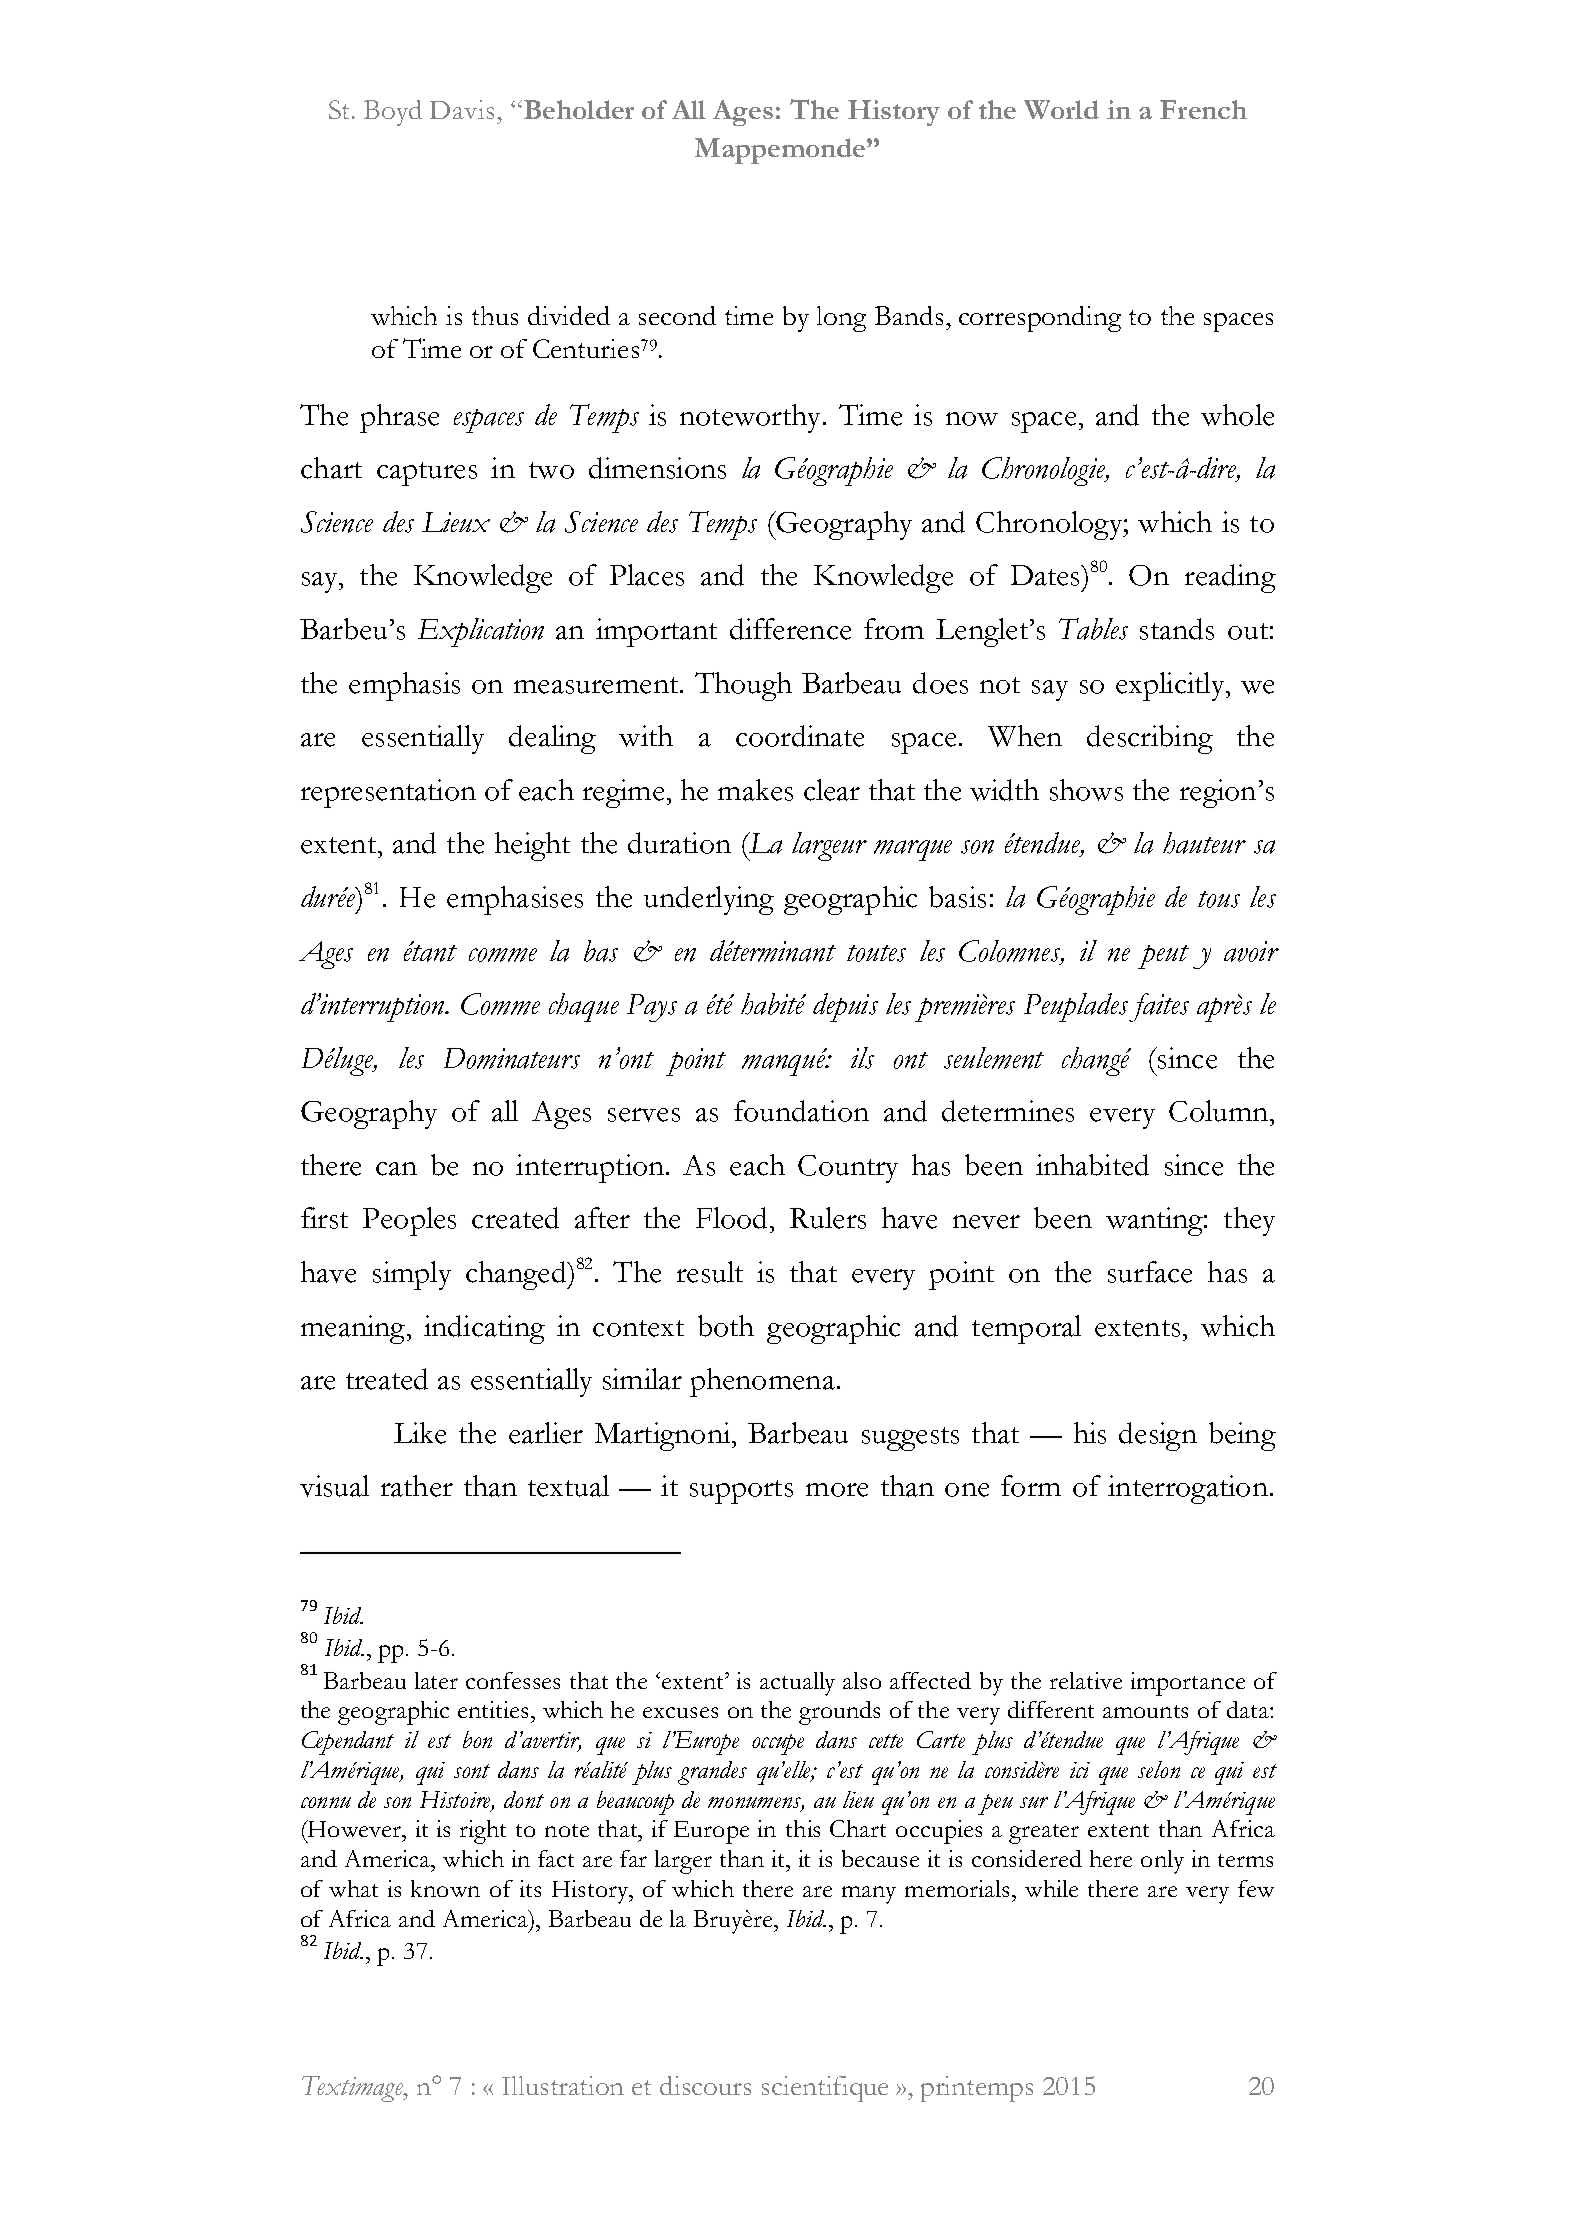 This screenshot has height=2228, width=1574. What do you see at coordinates (1203, 109) in the screenshot?
I see `French` at bounding box center [1203, 109].
